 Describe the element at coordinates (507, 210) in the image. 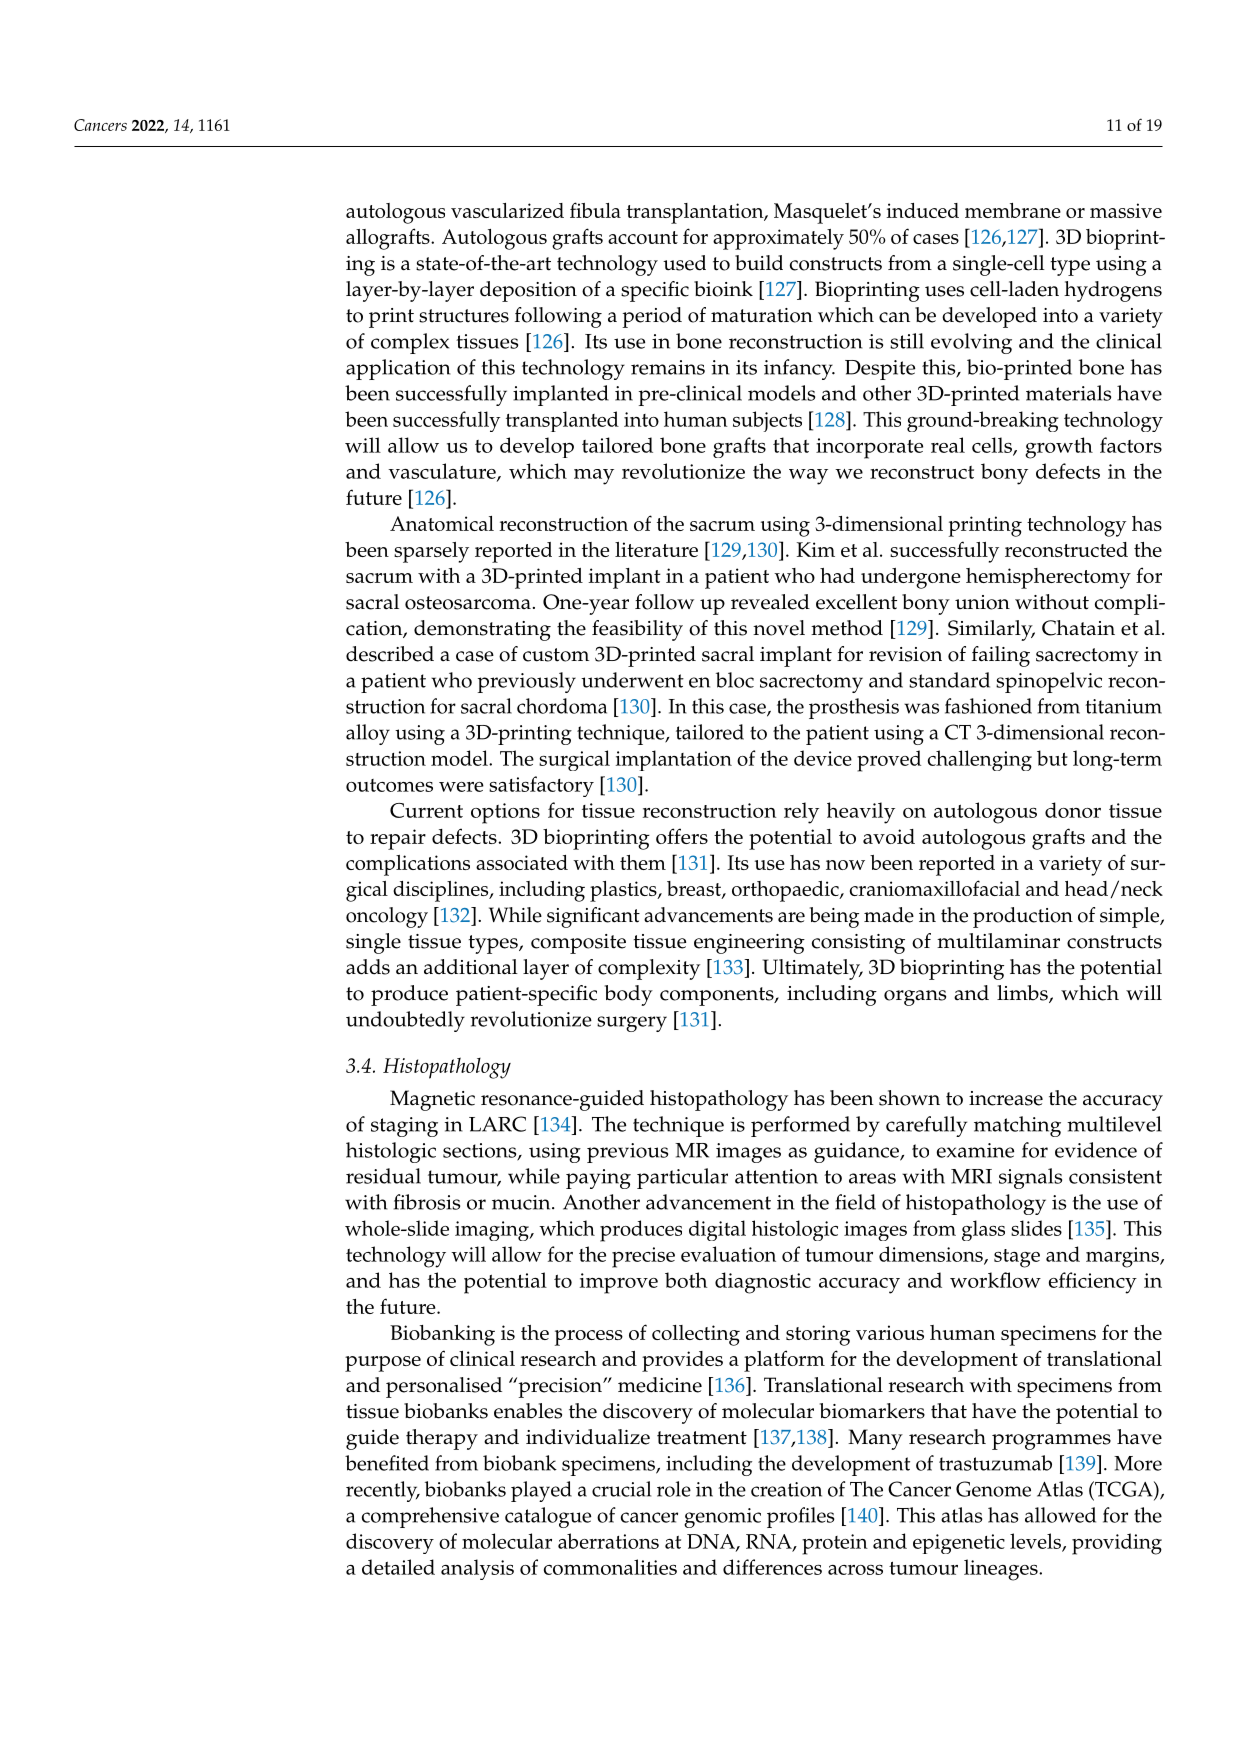

I see `vascularized` at that location.
